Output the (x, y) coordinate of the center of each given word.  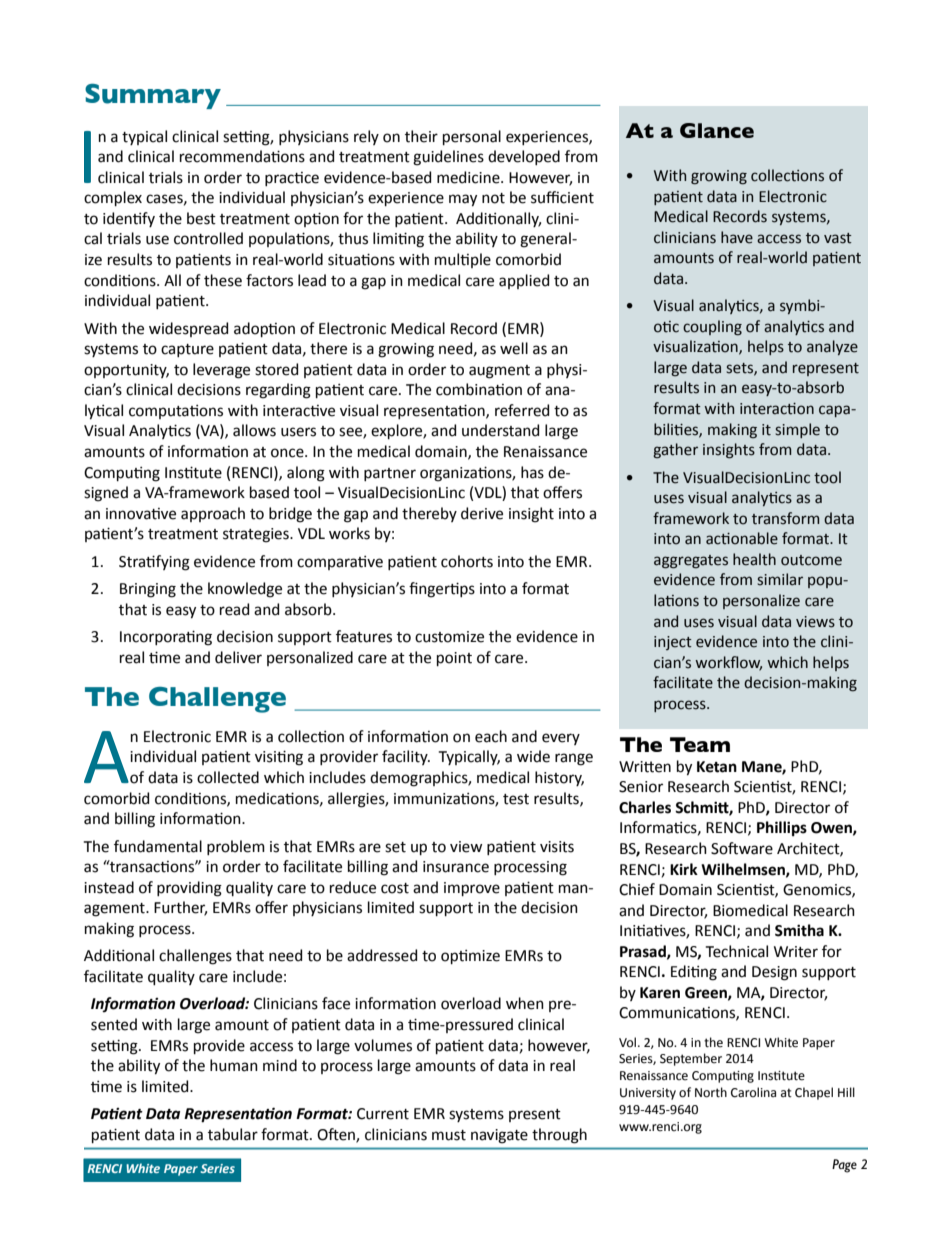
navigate (499, 1136)
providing (189, 889)
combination (479, 389)
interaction (777, 409)
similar (780, 579)
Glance (717, 130)
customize (449, 637)
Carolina (753, 1092)
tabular (233, 1134)
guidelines (448, 158)
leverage (221, 371)
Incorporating (166, 638)
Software (742, 848)
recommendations (242, 156)
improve (472, 889)
